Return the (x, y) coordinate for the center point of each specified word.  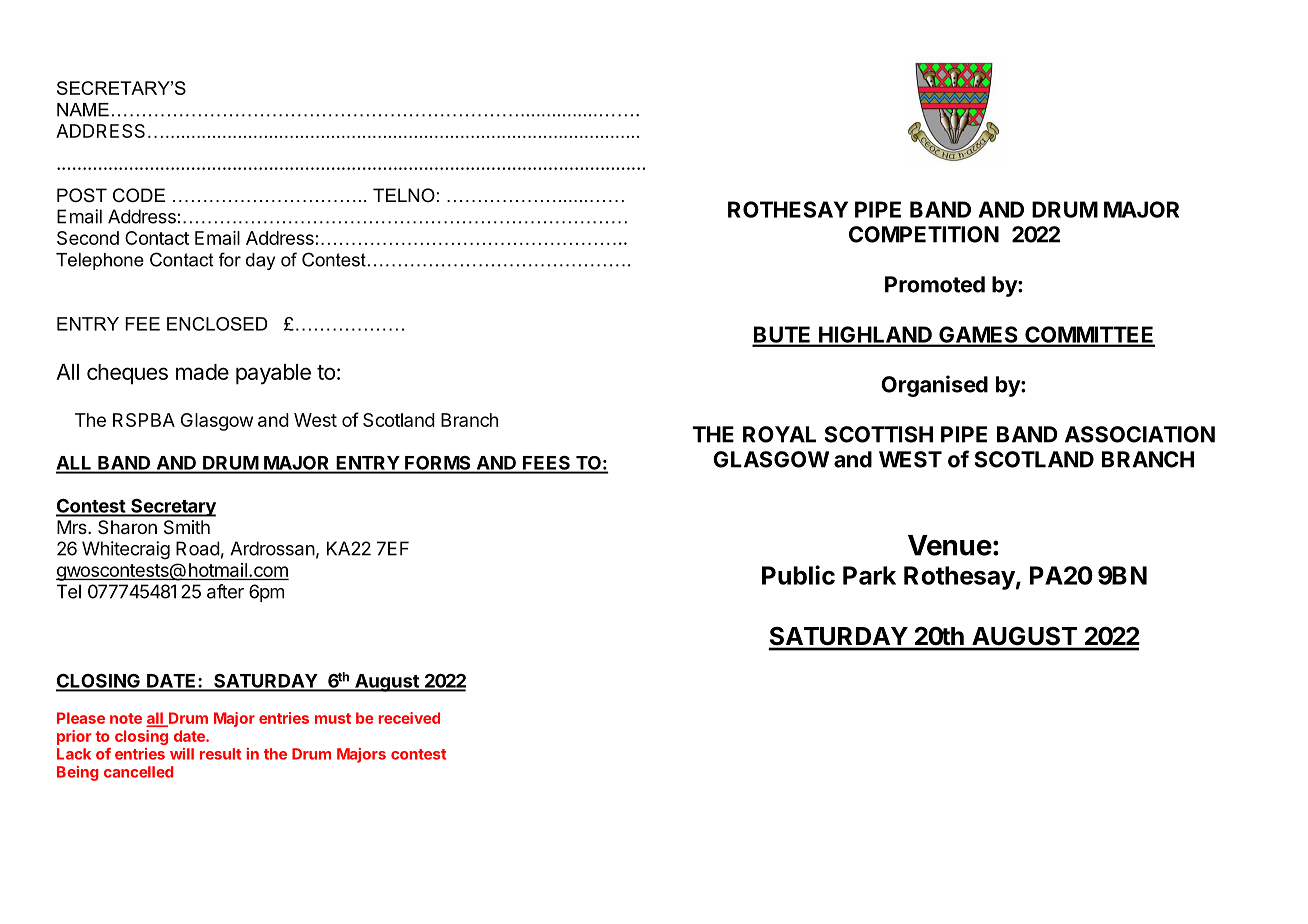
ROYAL (779, 434)
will (182, 754)
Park (869, 575)
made (202, 372)
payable (273, 374)
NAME (83, 110)
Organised (934, 386)
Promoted (935, 284)
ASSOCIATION (1140, 434)
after (225, 591)
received (409, 718)
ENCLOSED (217, 324)
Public (798, 575)
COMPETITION (924, 234)
